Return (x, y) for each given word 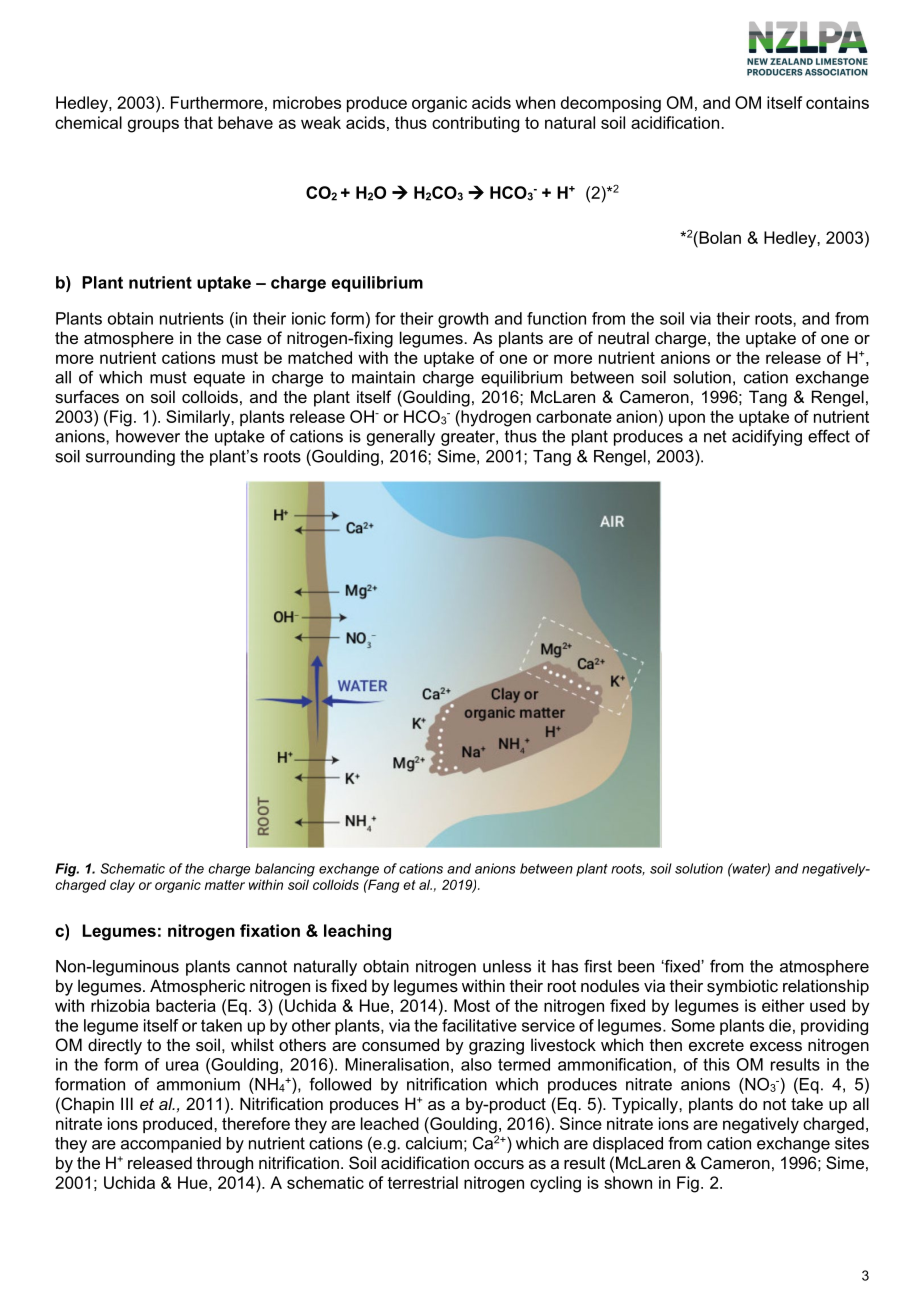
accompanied (171, 1145)
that (198, 122)
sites (852, 1143)
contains (837, 102)
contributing (475, 124)
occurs (499, 1164)
